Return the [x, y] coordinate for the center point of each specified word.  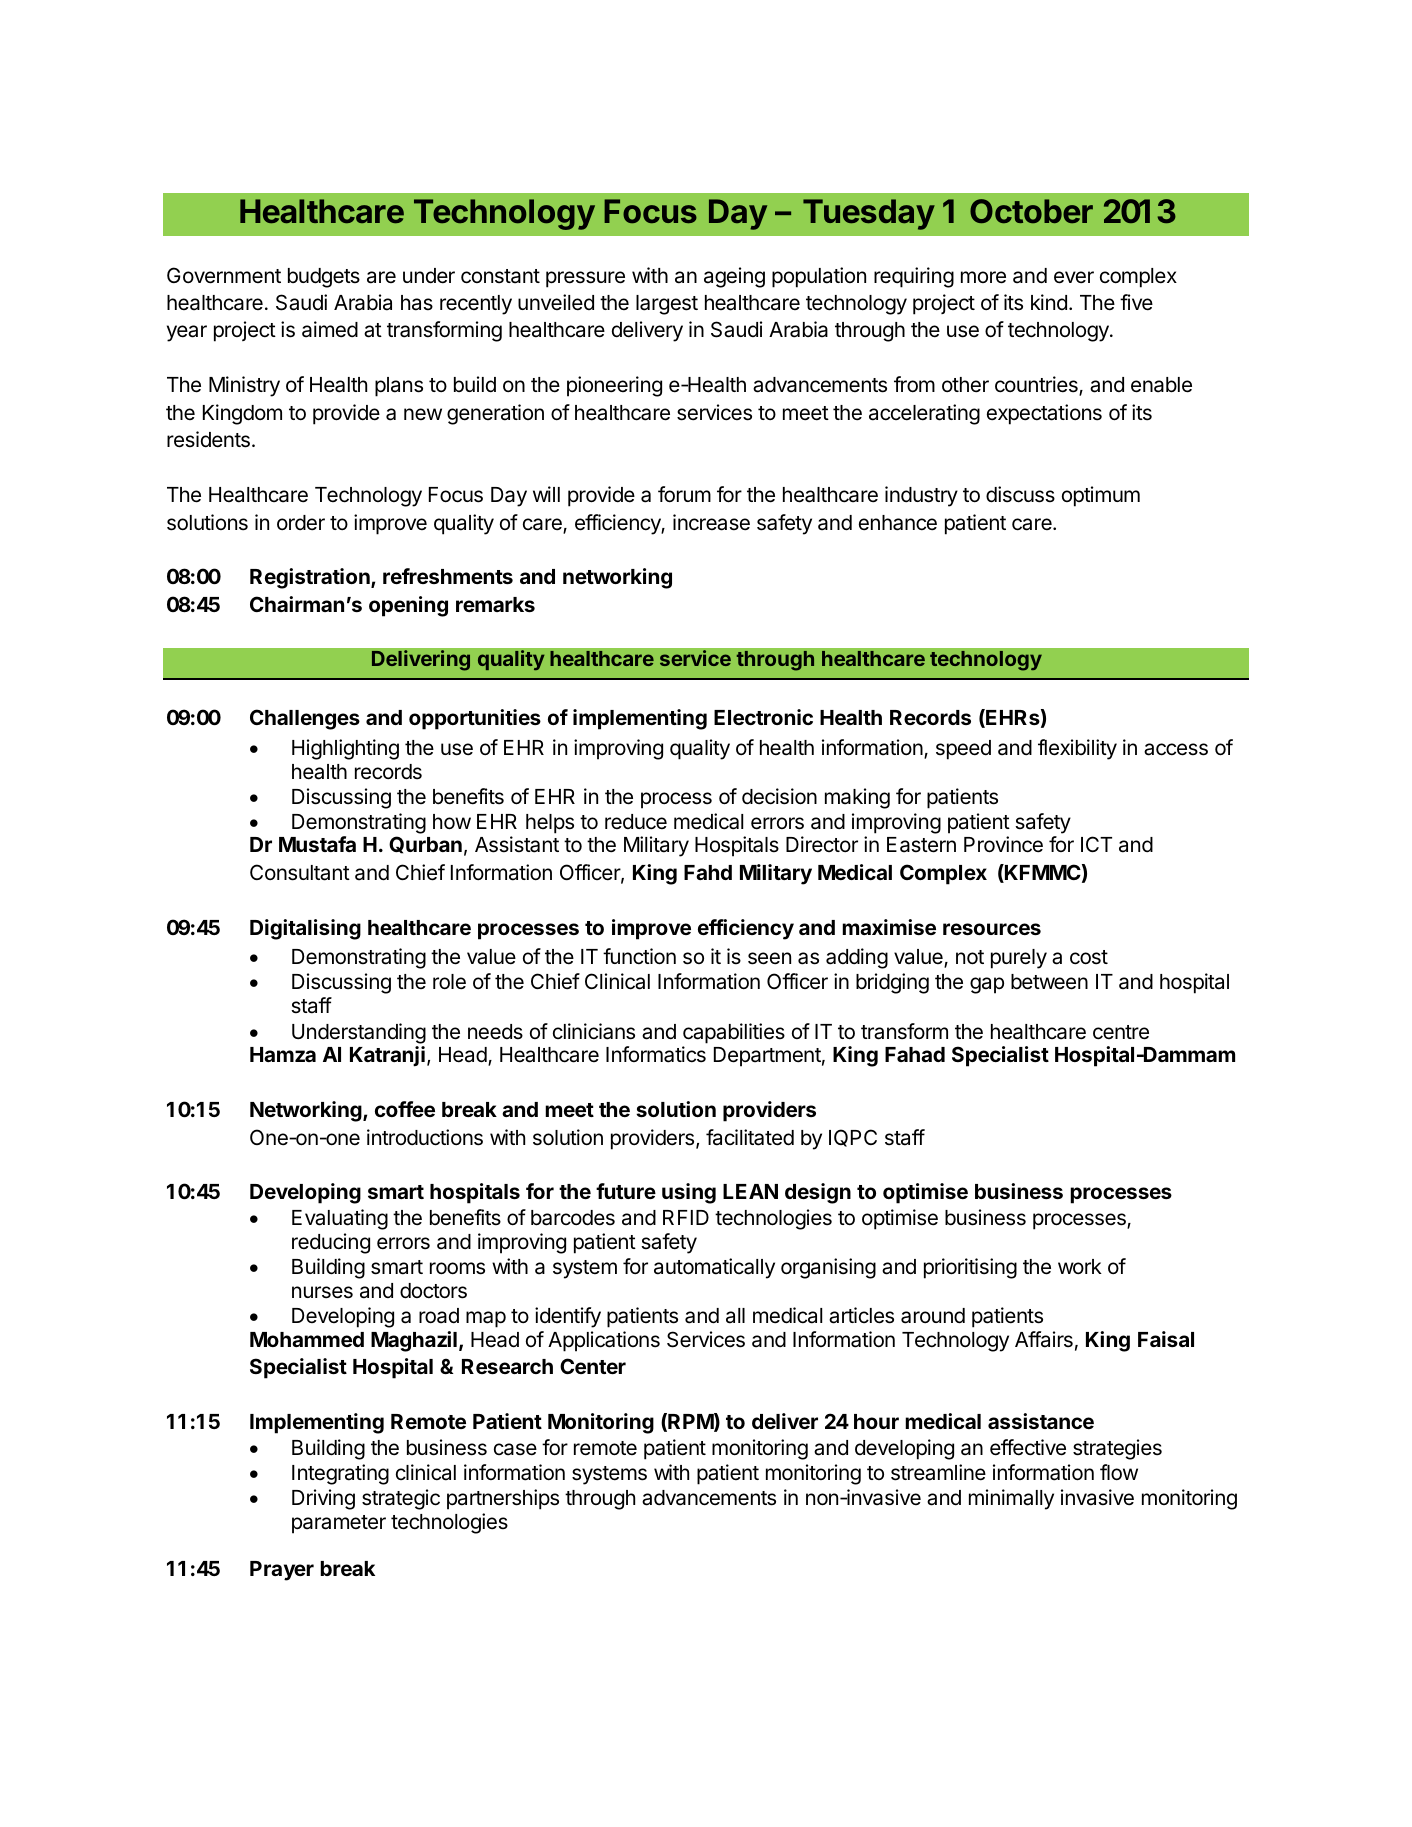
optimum [1101, 496]
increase [711, 522]
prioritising [970, 1268]
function [639, 956]
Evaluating [340, 1219]
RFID [686, 1217]
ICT [1096, 844]
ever [1074, 277]
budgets [324, 278]
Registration [311, 578]
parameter [339, 1524]
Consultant [300, 872]
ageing [734, 277]
